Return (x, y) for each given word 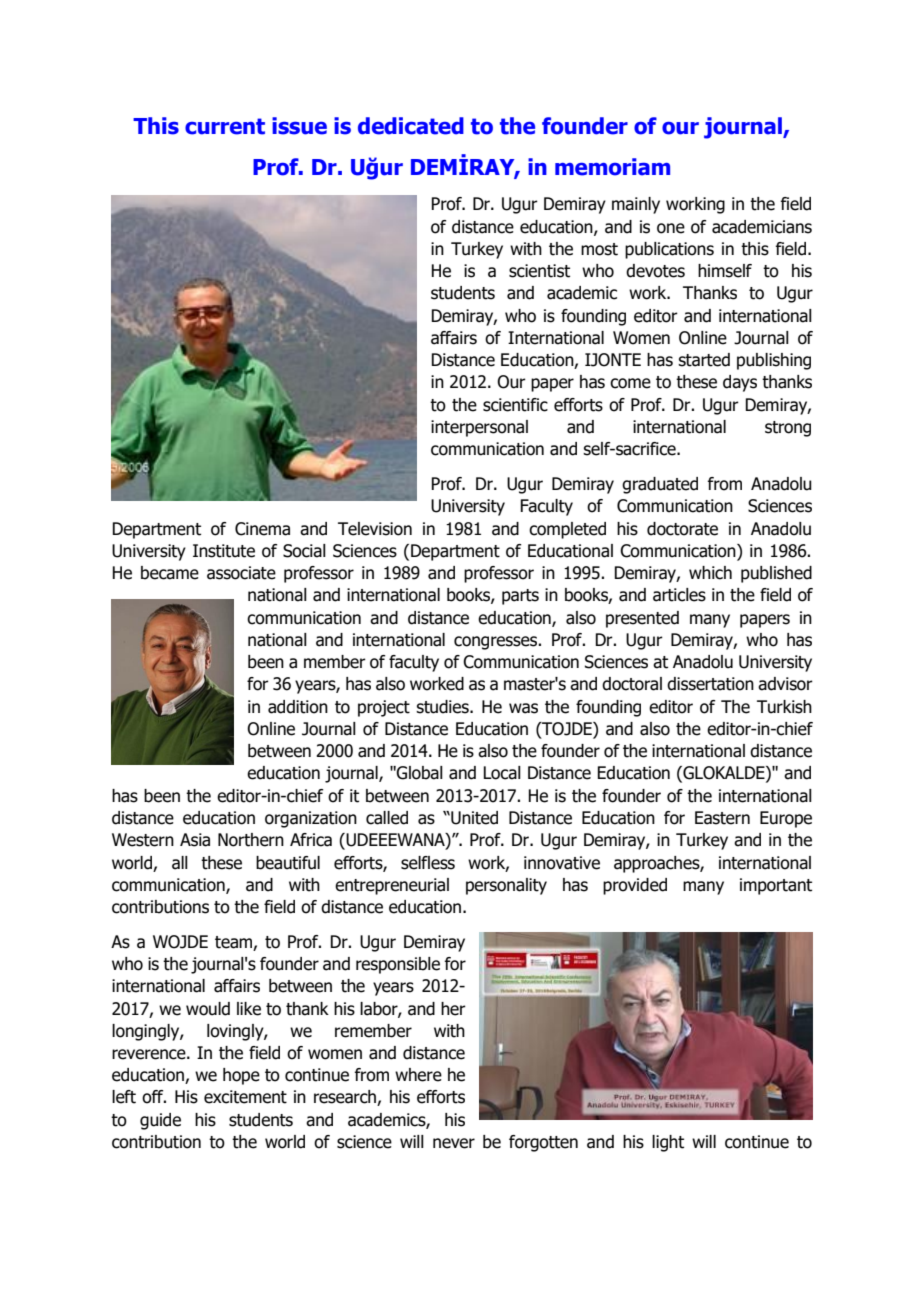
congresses (496, 643)
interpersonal (479, 428)
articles (679, 595)
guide (160, 1121)
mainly (636, 205)
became (170, 573)
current (225, 126)
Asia (195, 840)
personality (506, 886)
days (740, 383)
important (776, 886)
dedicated (411, 126)
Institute (224, 551)
